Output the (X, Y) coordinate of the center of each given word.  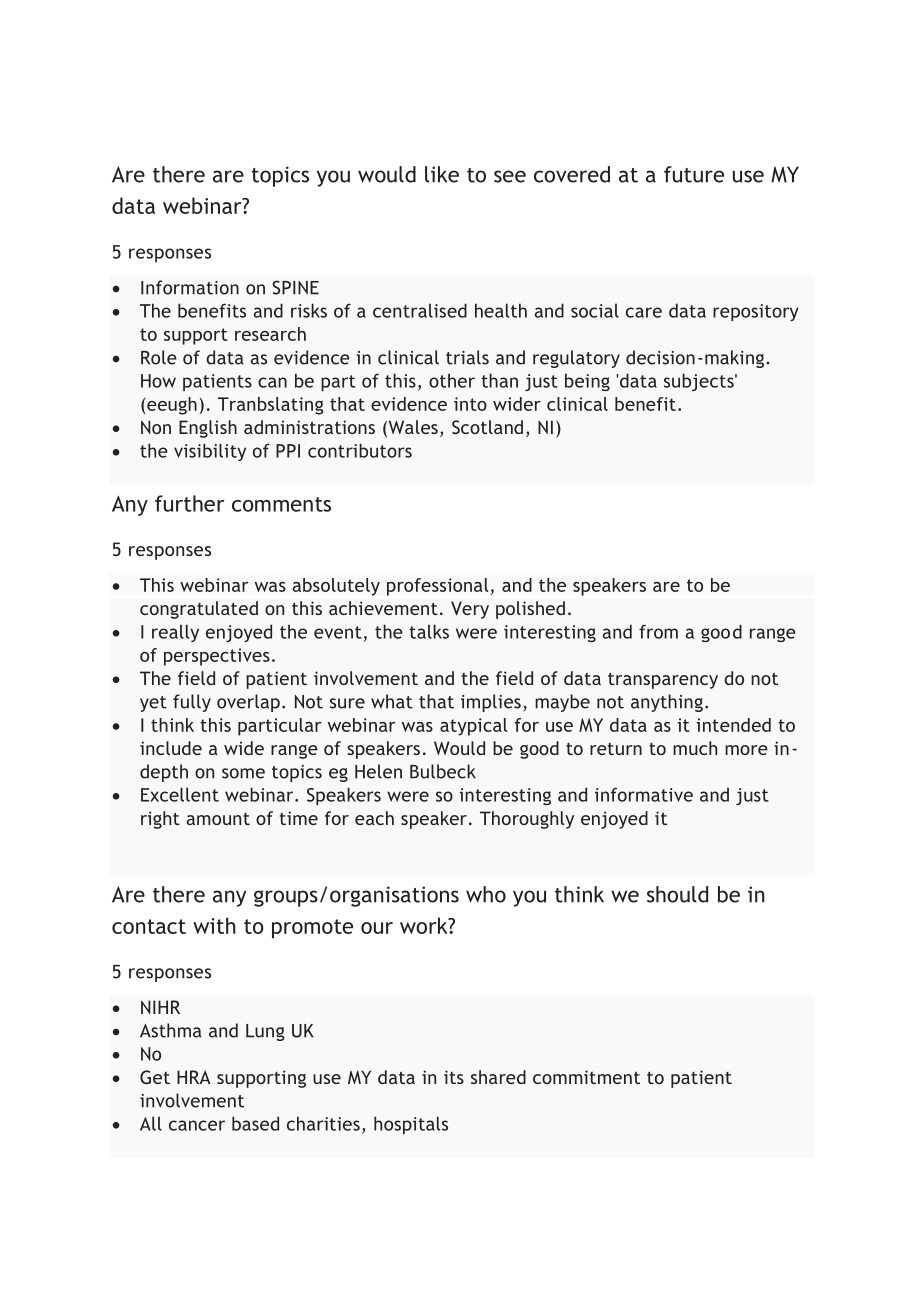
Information (190, 287)
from (658, 631)
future (694, 174)
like (442, 174)
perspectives (217, 657)
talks (429, 631)
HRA (194, 1077)
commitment (586, 1077)
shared (498, 1077)
